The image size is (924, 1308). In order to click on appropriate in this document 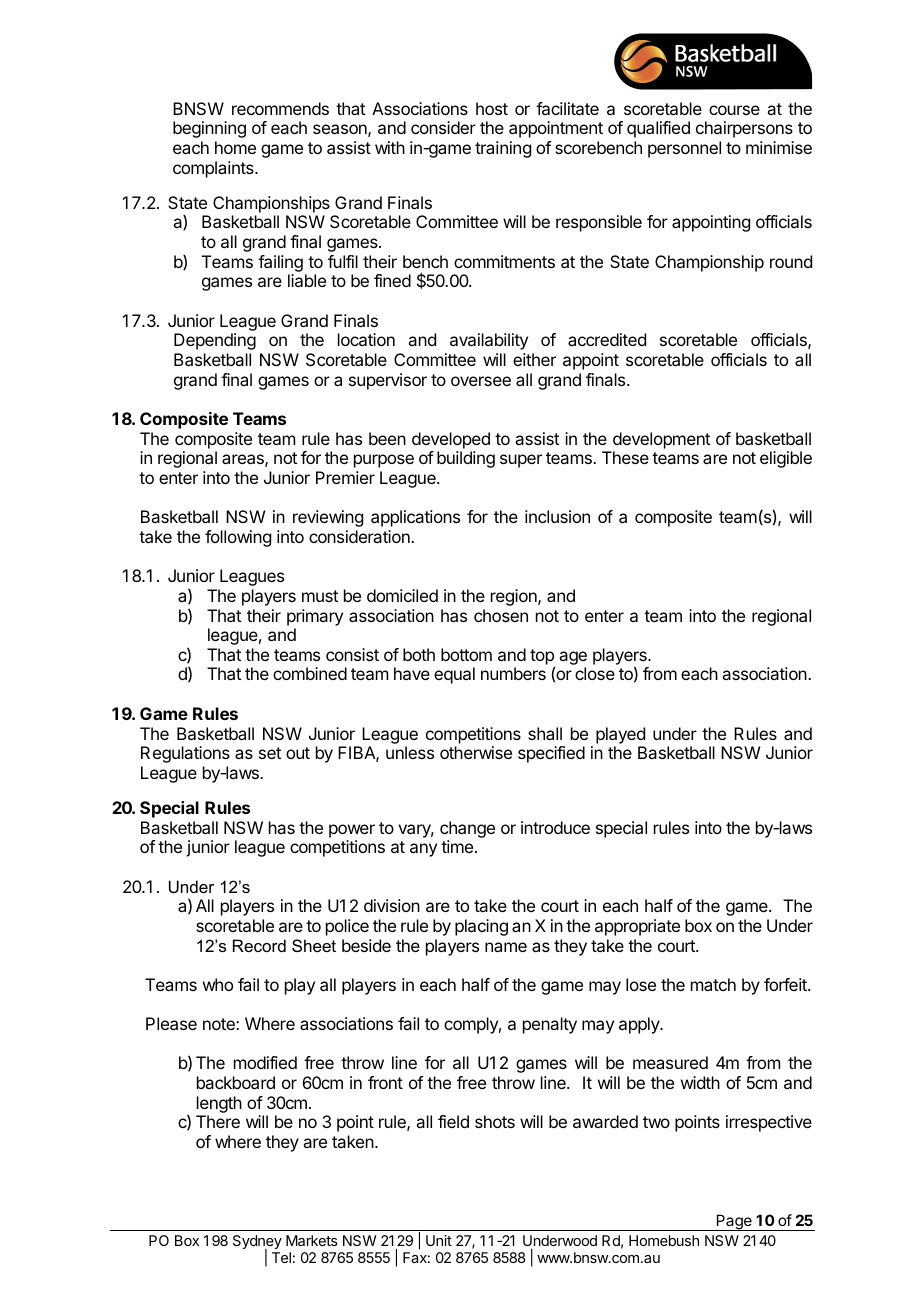, I will do `click(637, 927)`.
